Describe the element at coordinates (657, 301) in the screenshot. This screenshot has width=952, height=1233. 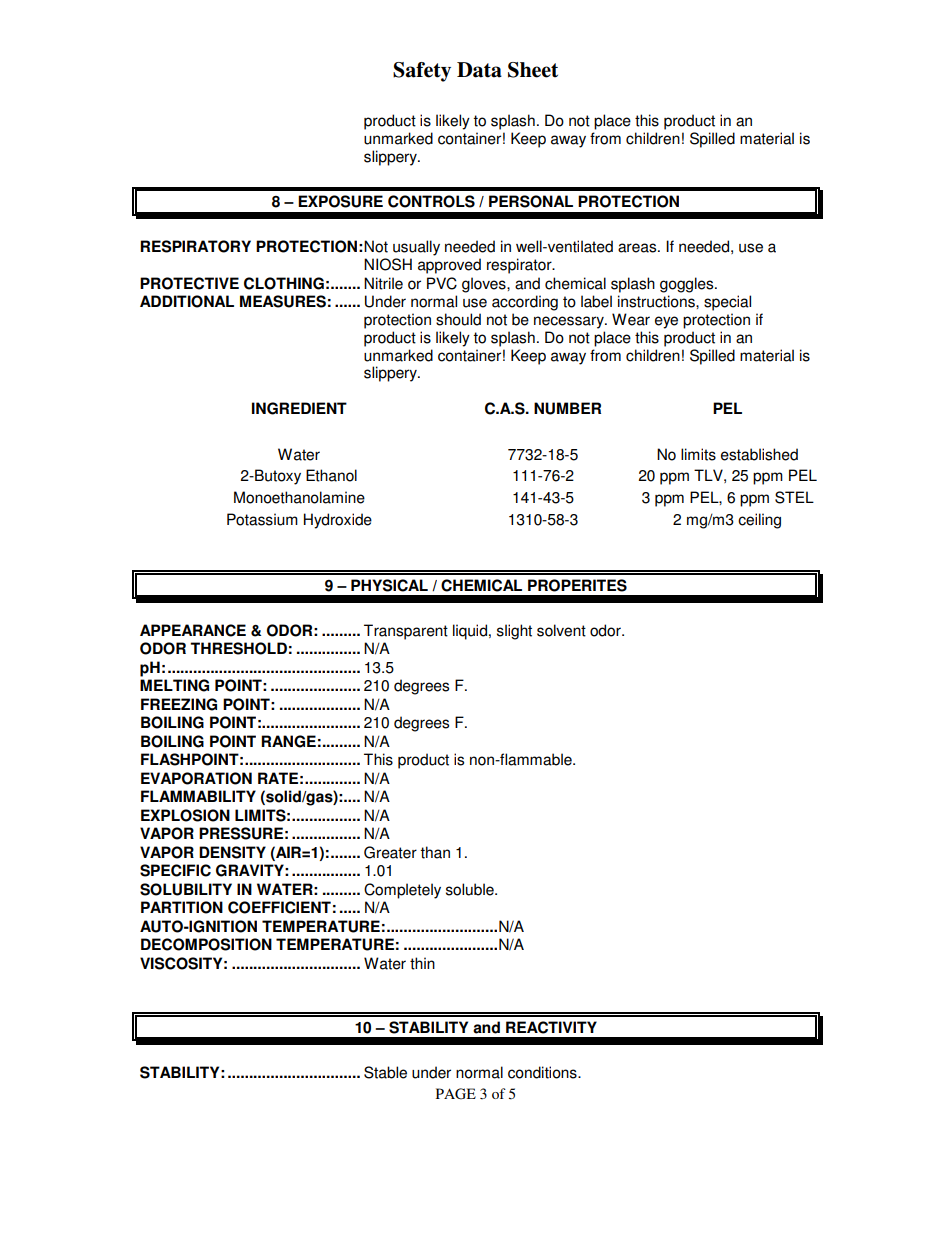
I see `instructions` at that location.
